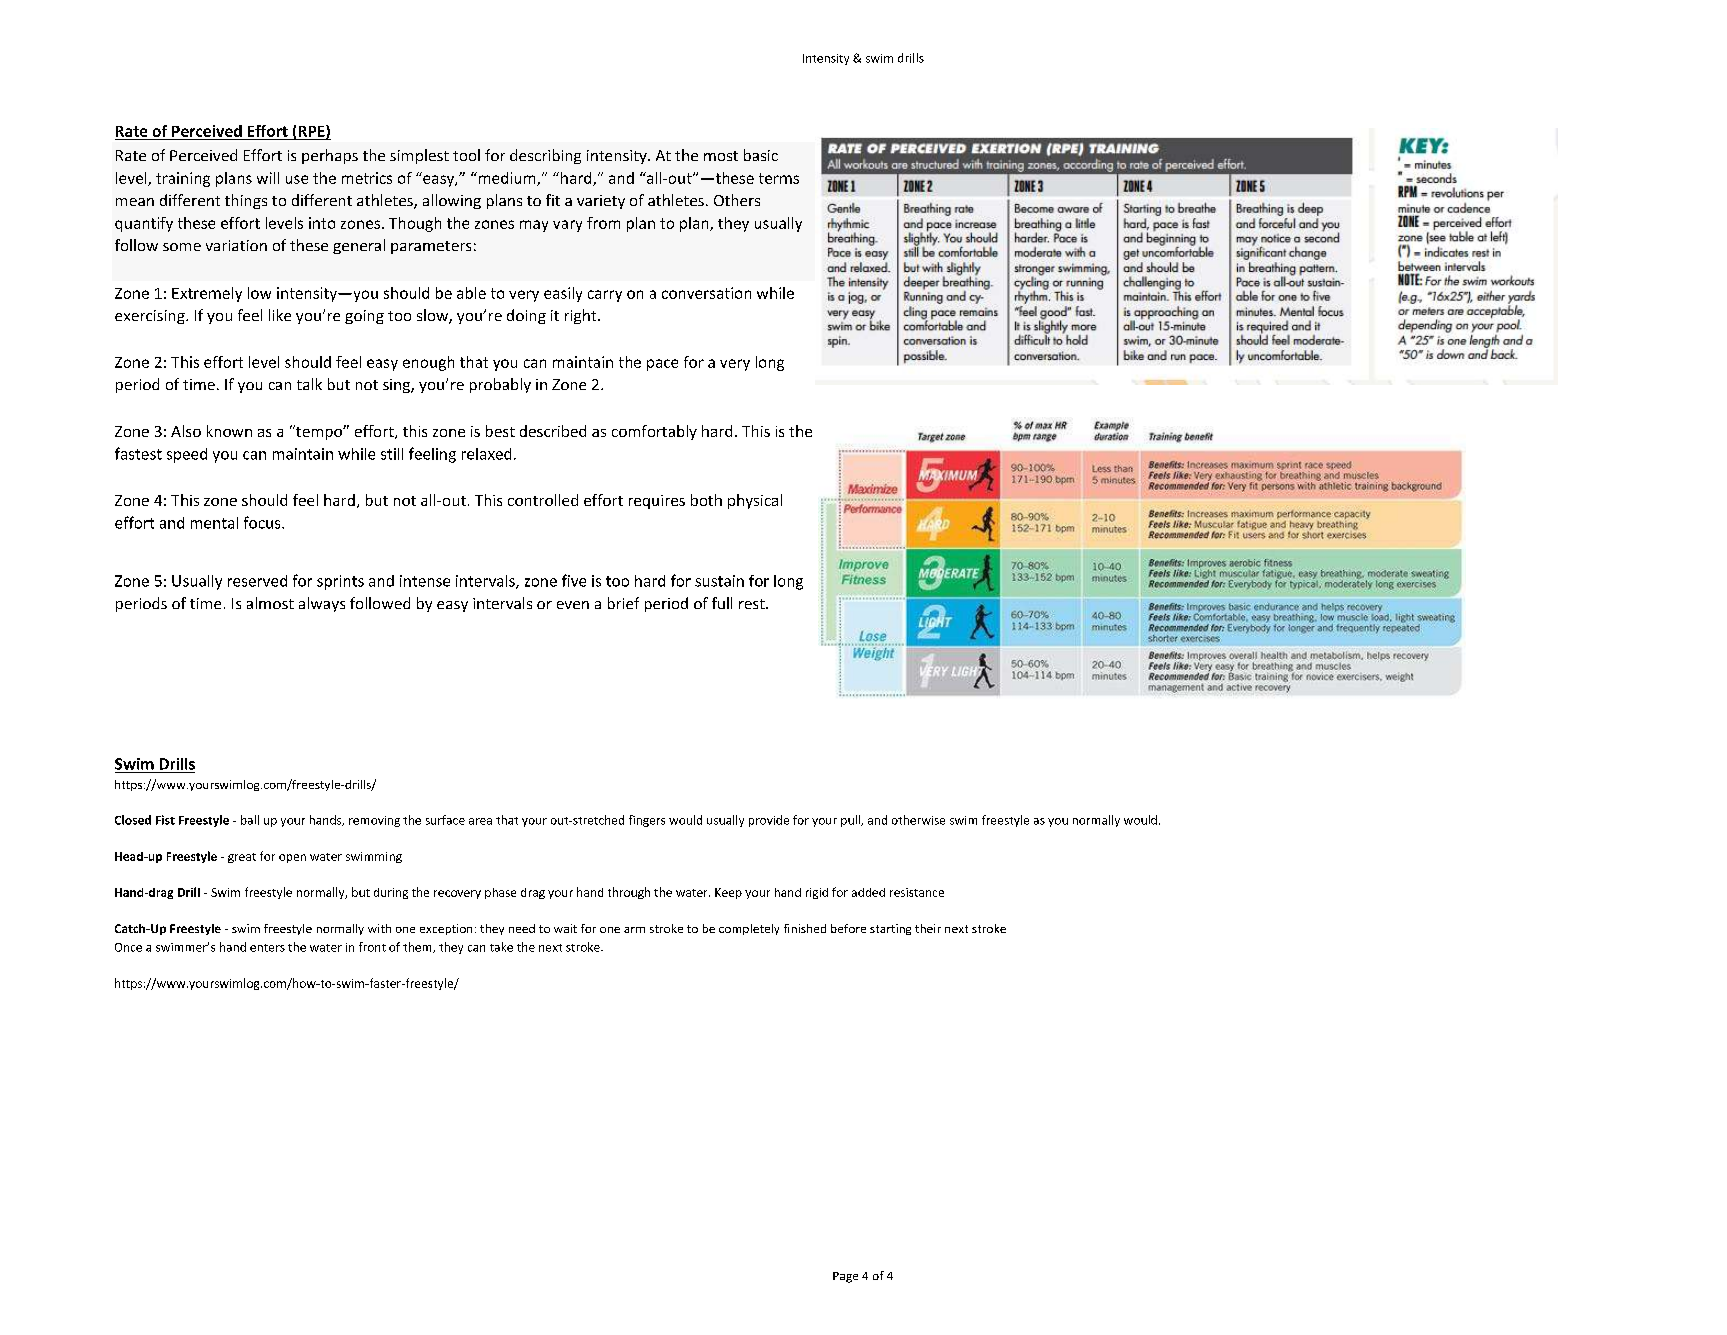  Describe the element at coordinates (267, 948) in the screenshot. I see `enters` at that location.
